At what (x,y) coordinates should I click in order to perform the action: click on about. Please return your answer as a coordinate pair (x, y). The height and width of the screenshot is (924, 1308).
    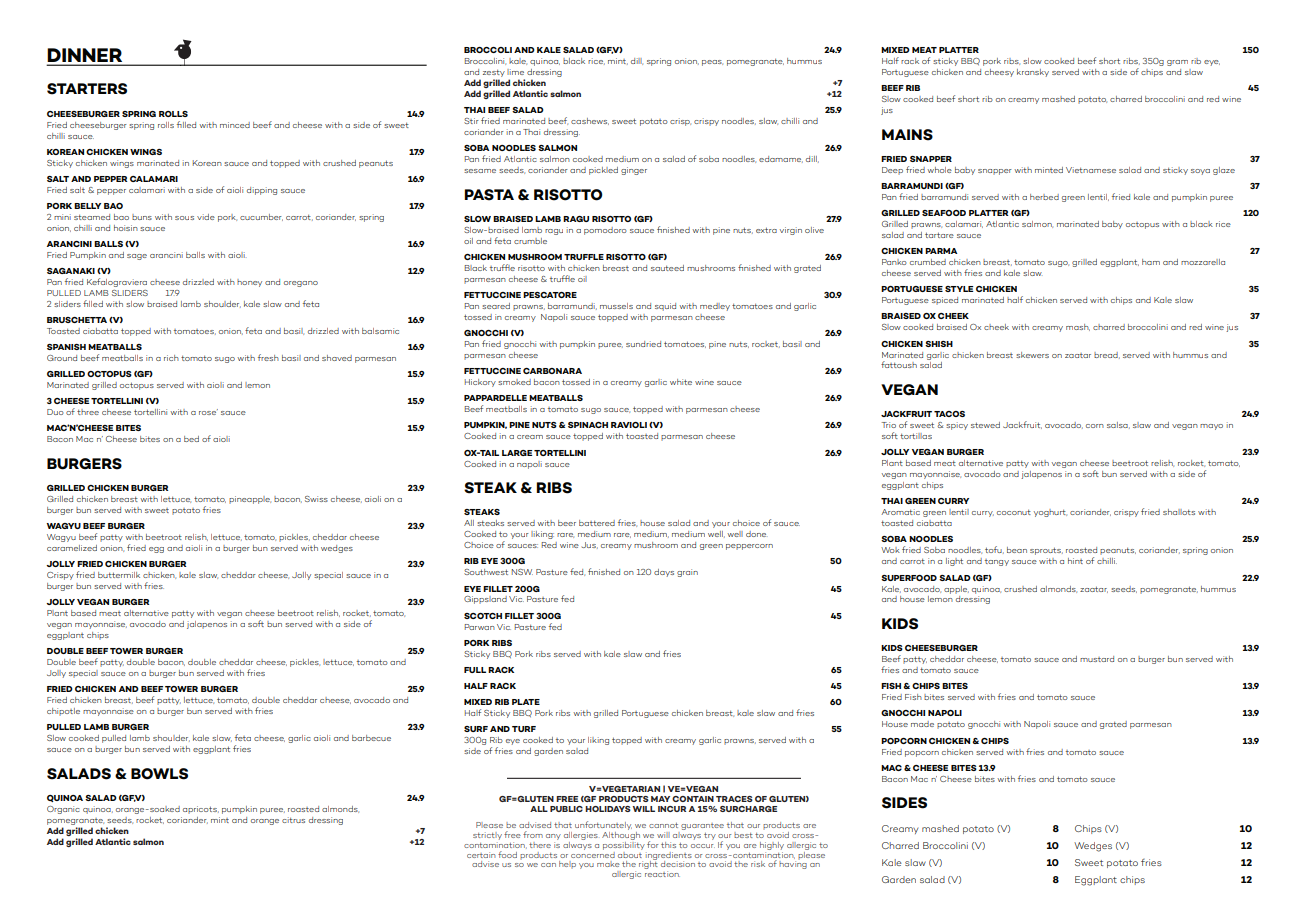
    Looking at the image, I should click on (630, 853).
